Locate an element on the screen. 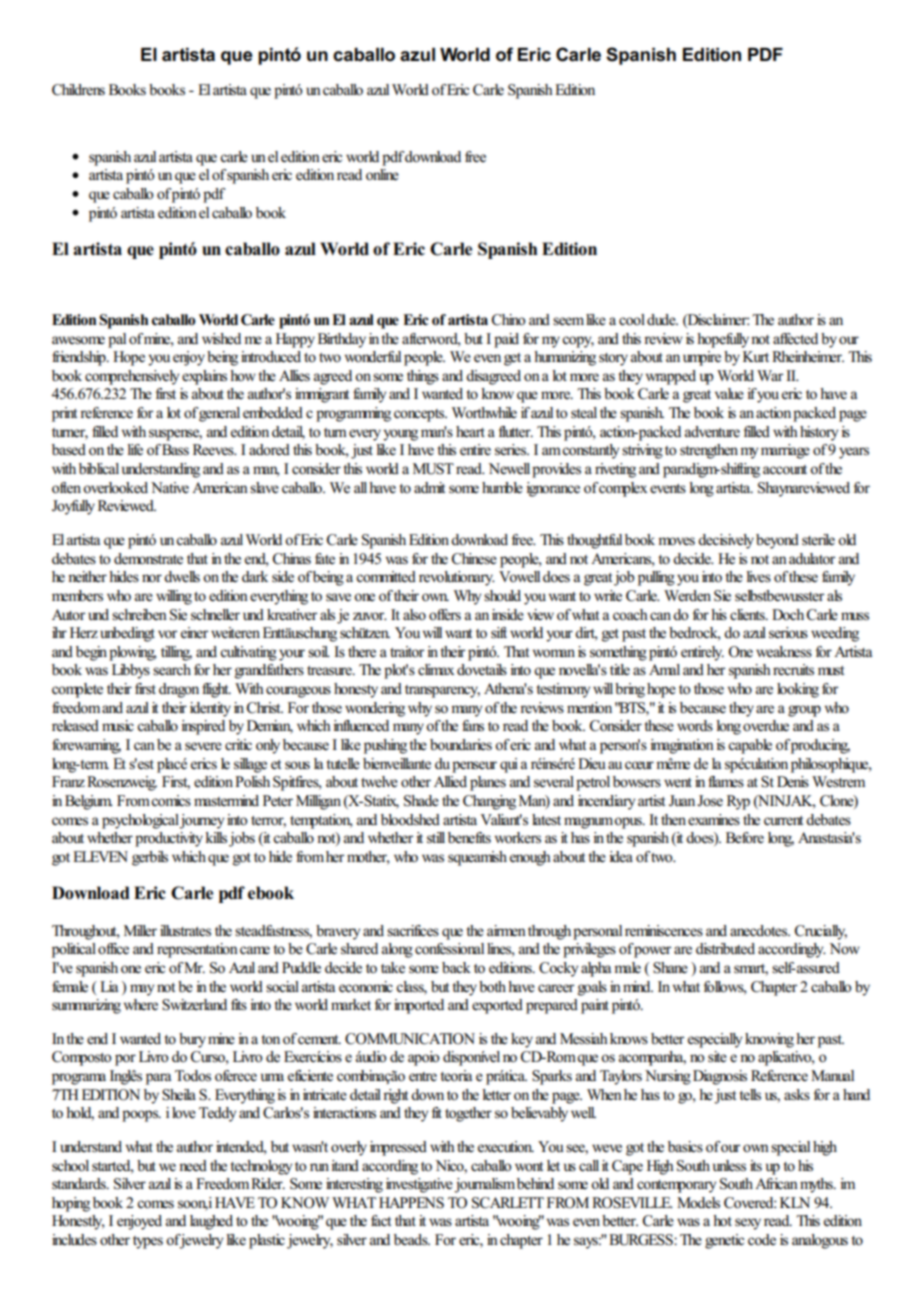 The height and width of the screenshot is (1308, 924). types is located at coordinates (148, 1242).
